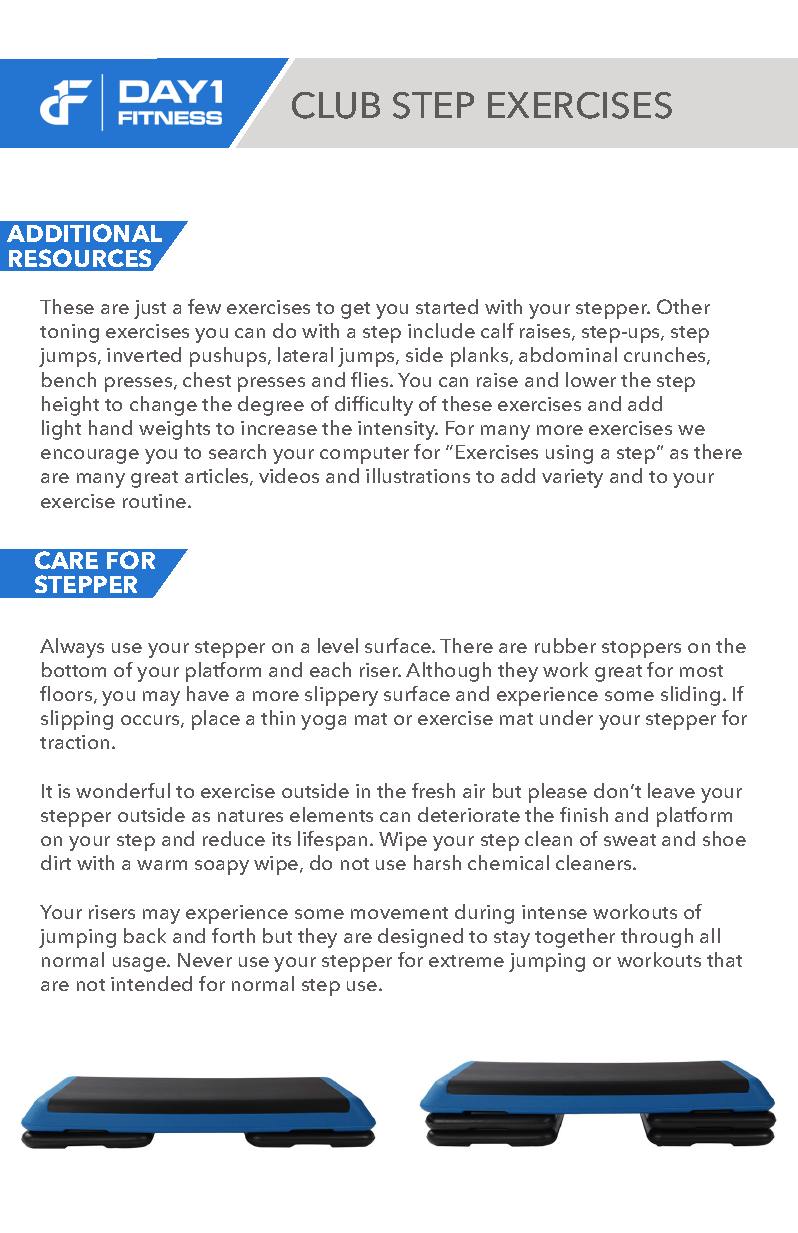 This page has height=1233, width=798. What do you see at coordinates (156, 501) in the page?
I see `routine` at bounding box center [156, 501].
